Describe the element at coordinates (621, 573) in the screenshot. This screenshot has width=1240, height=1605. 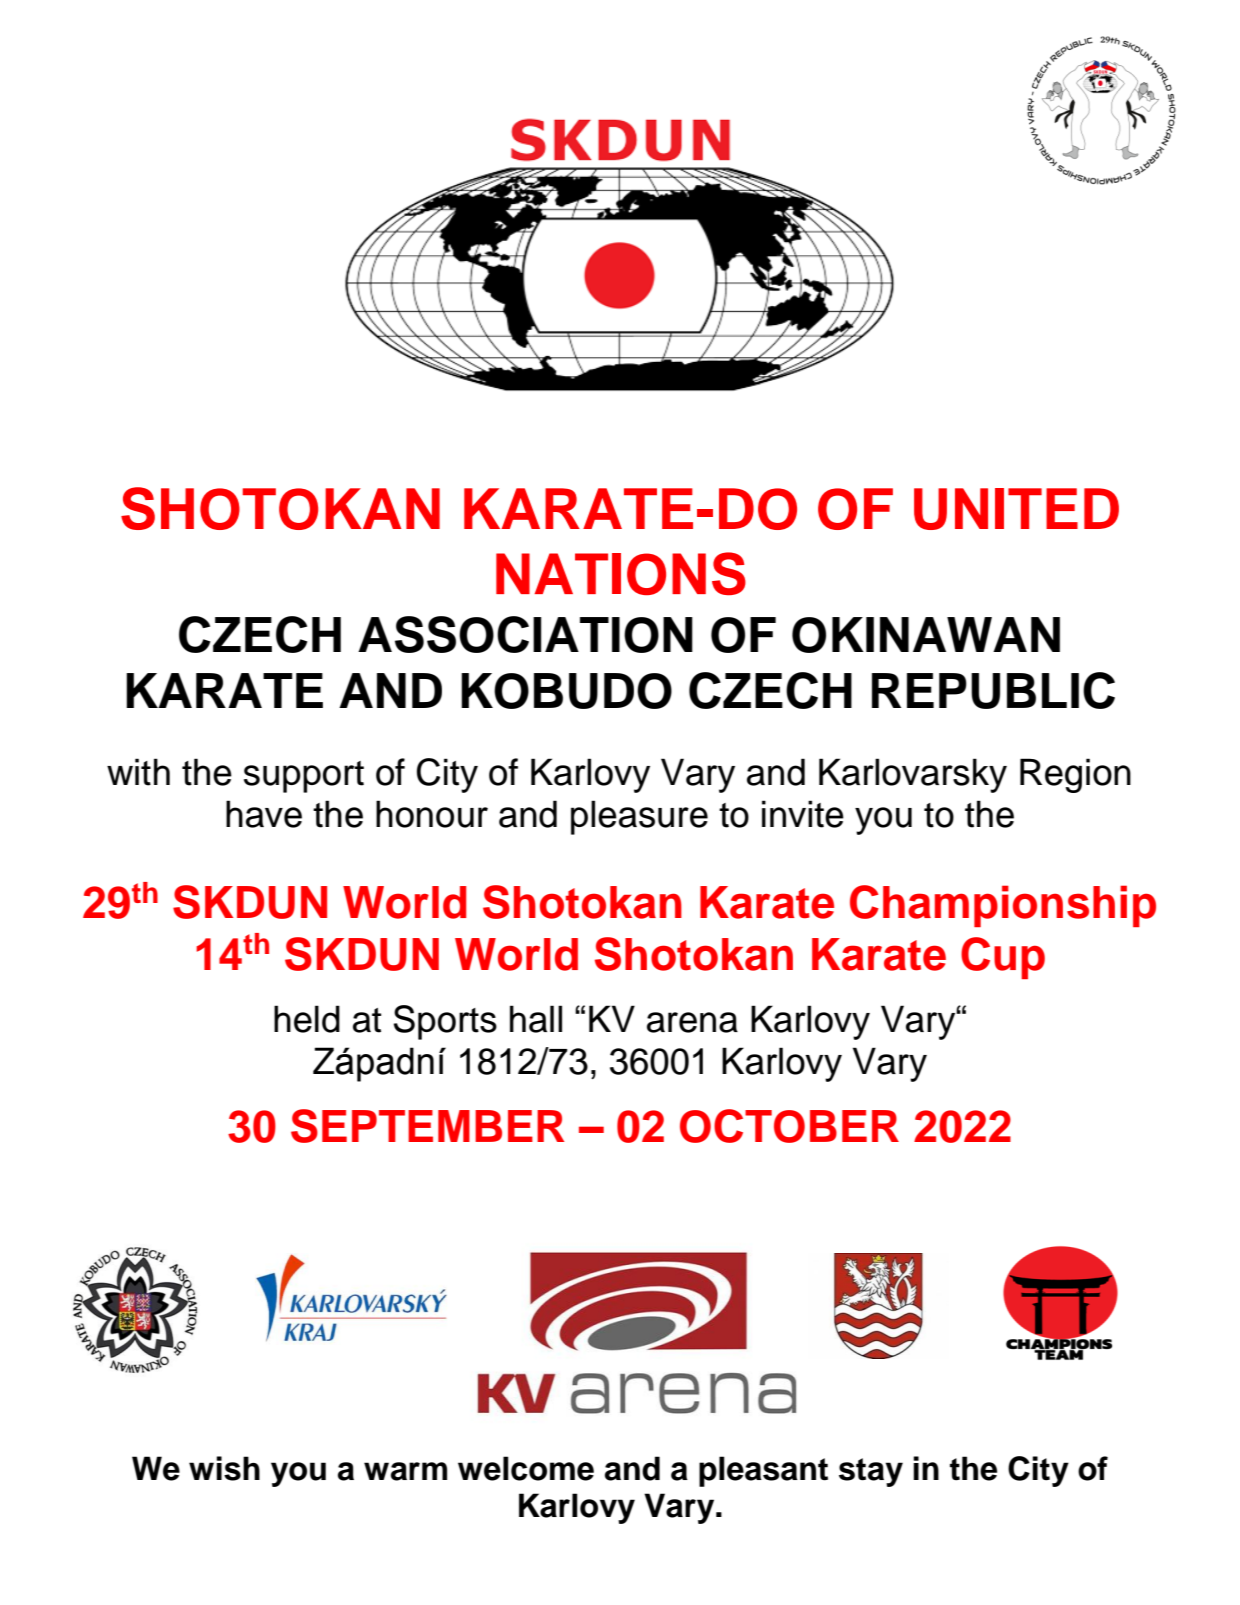
I see `NATIONS` at that location.
